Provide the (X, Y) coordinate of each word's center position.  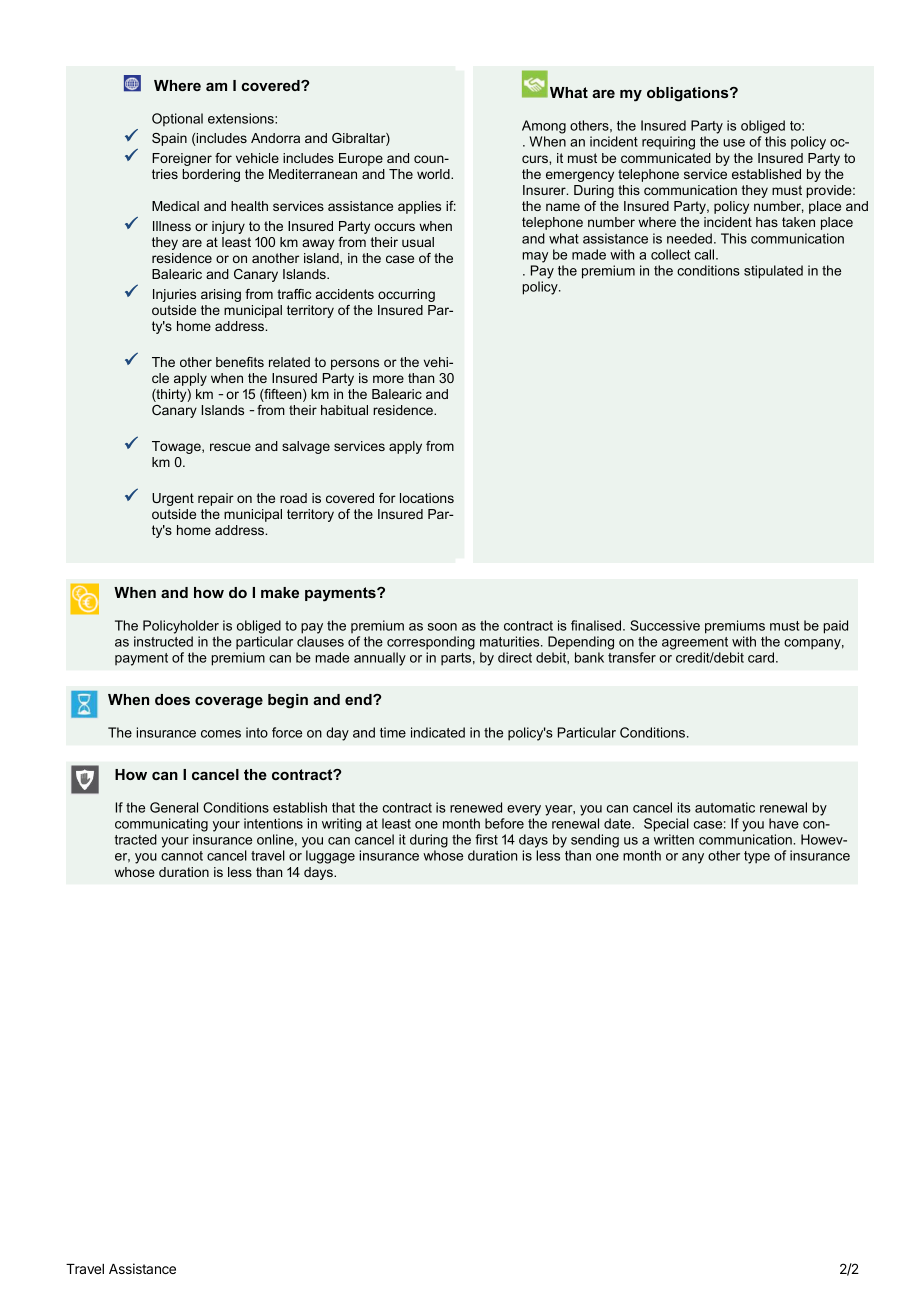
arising (221, 295)
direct (515, 657)
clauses (320, 641)
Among (544, 127)
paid (835, 627)
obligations (689, 94)
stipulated (773, 272)
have (784, 823)
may (535, 257)
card (761, 657)
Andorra (275, 138)
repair (216, 499)
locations (427, 498)
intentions (273, 823)
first (486, 839)
